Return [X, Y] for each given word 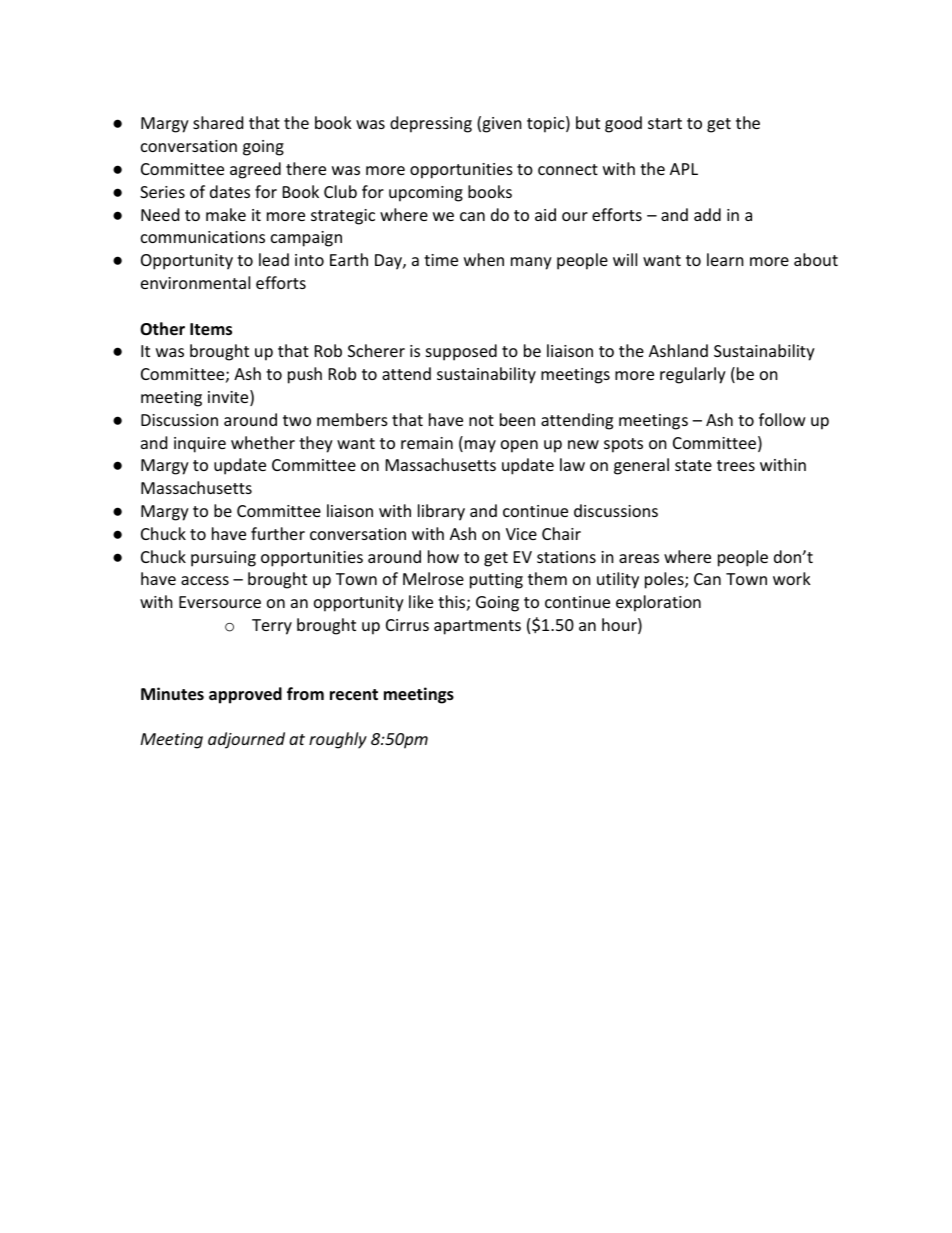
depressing [431, 124]
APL [684, 169]
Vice [521, 534]
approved [245, 695]
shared [218, 122]
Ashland [678, 350]
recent [354, 695]
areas [639, 558]
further [278, 533]
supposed [461, 352]
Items [211, 329]
